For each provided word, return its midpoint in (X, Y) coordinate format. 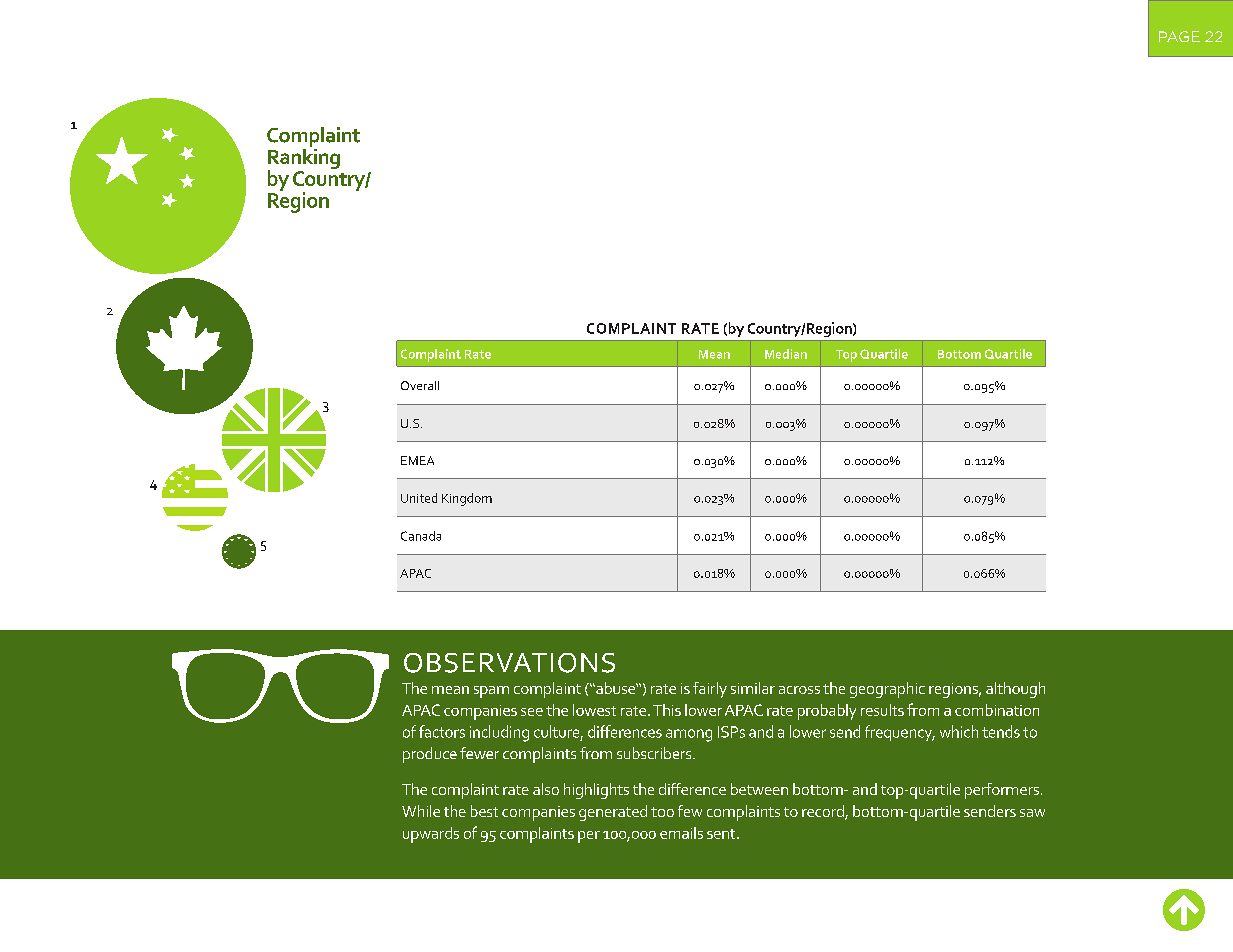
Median (786, 354)
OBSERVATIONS (509, 663)
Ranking (304, 159)
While (421, 811)
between (759, 789)
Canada (421, 536)
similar (753, 688)
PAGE (1179, 36)
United (419, 498)
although (1015, 690)
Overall (420, 385)
